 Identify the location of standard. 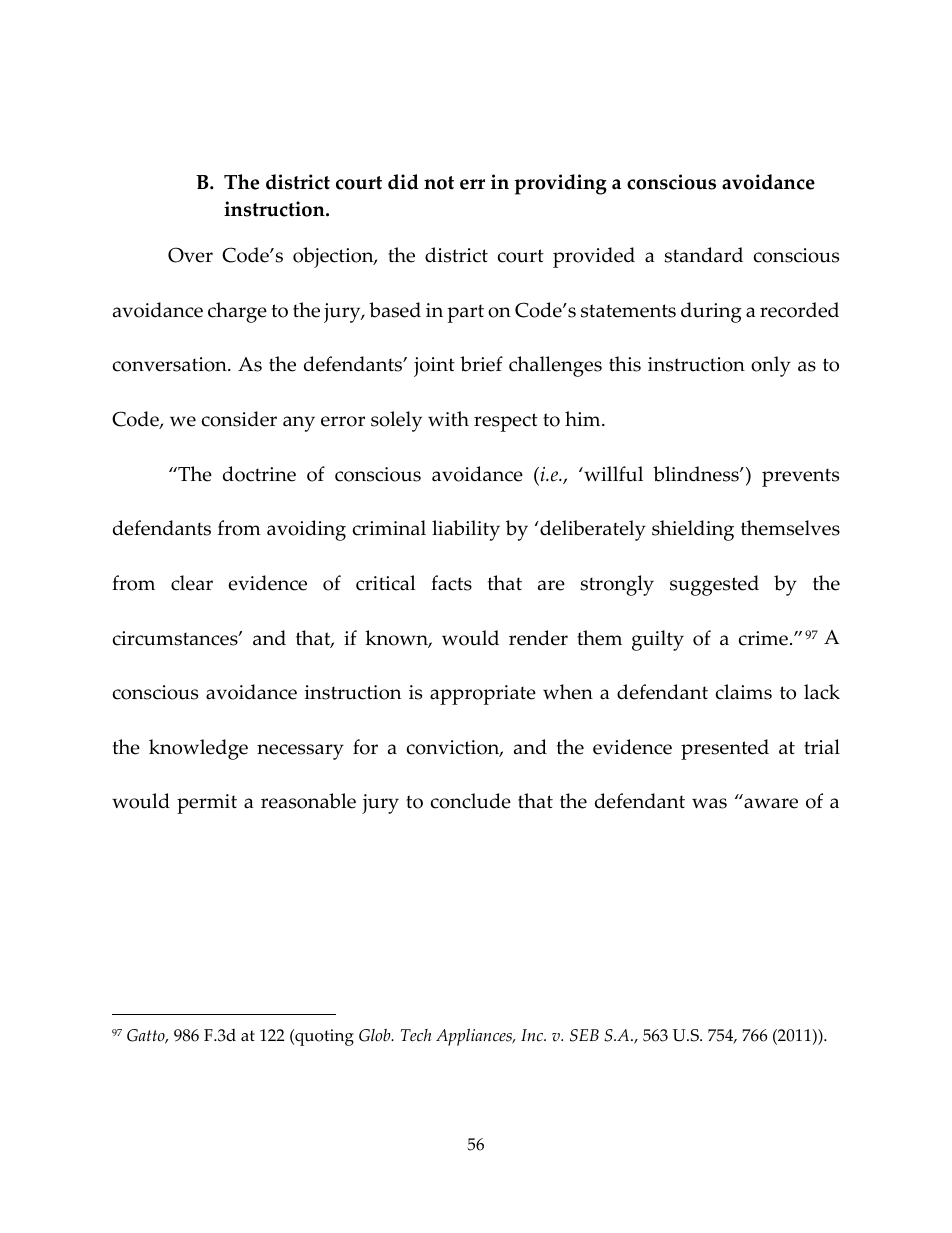
(703, 255).
